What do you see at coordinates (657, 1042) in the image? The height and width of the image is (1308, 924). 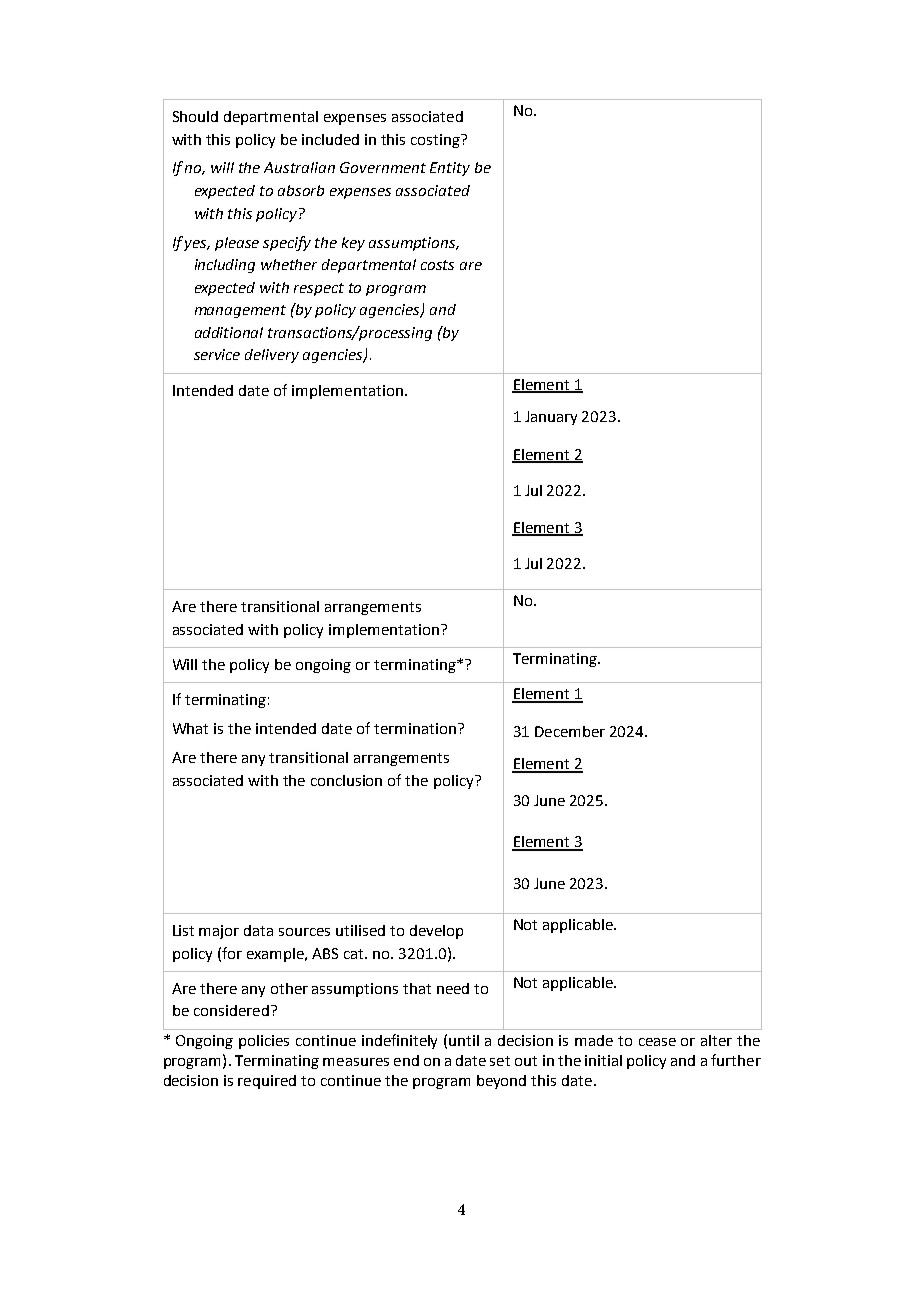 I see `cease` at bounding box center [657, 1042].
